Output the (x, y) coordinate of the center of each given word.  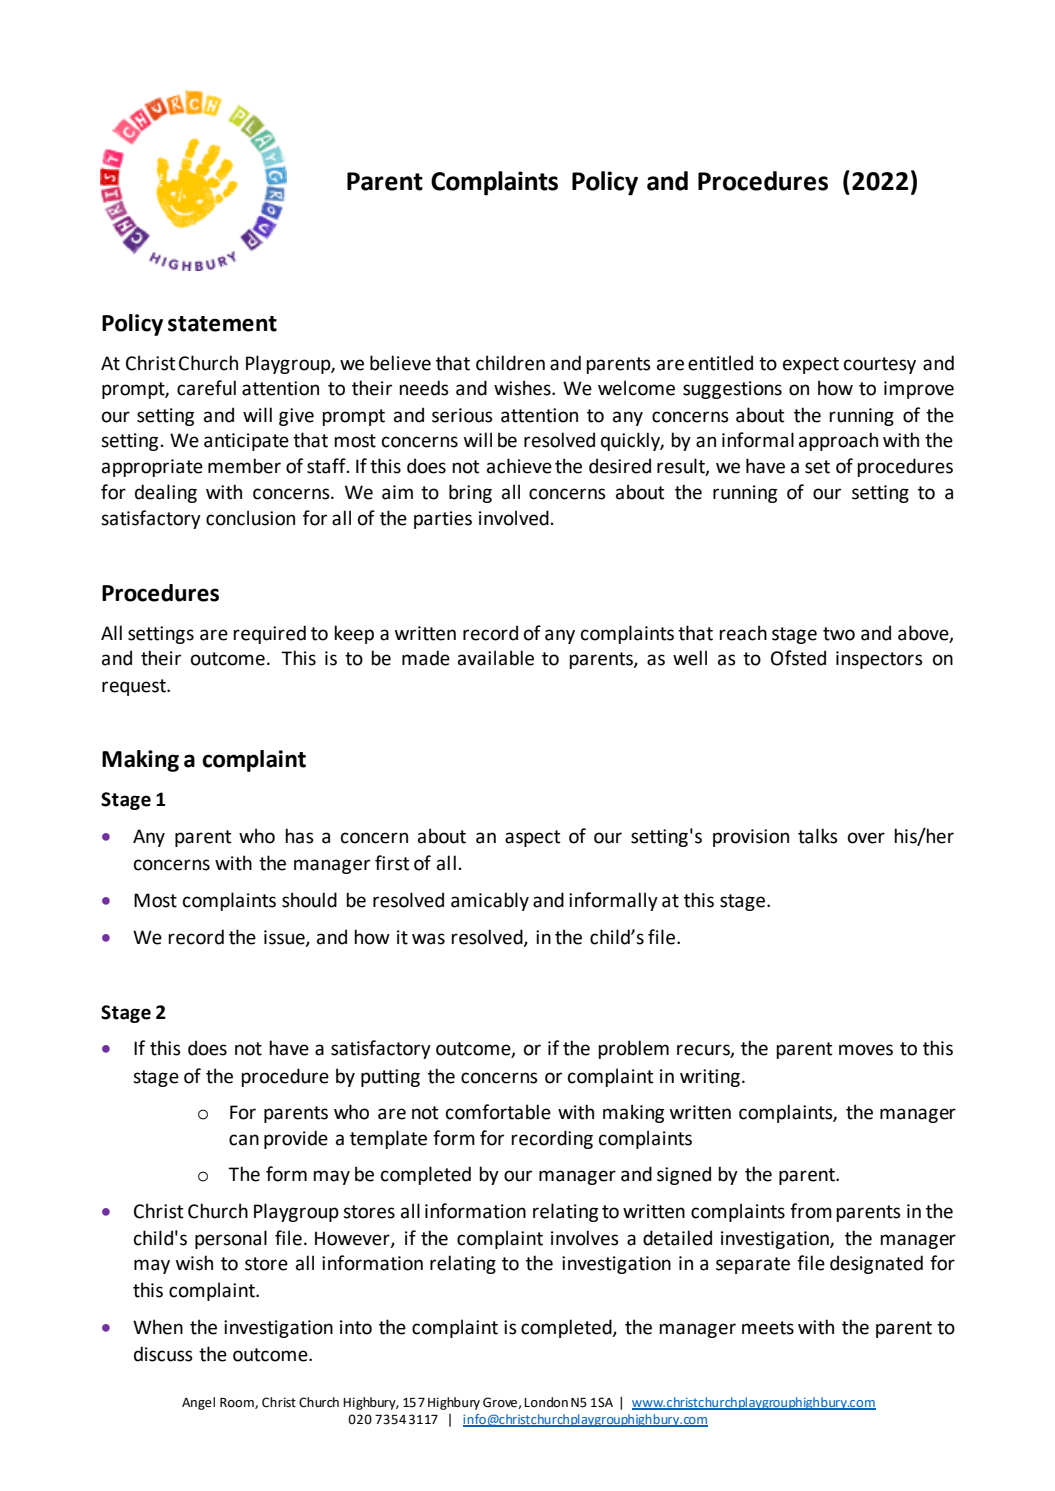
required (269, 634)
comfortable (498, 1112)
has (299, 836)
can (244, 1140)
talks (818, 836)
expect (811, 365)
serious (462, 415)
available (496, 658)
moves (866, 1050)
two (839, 634)
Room (238, 1403)
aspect (533, 838)
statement (222, 324)
